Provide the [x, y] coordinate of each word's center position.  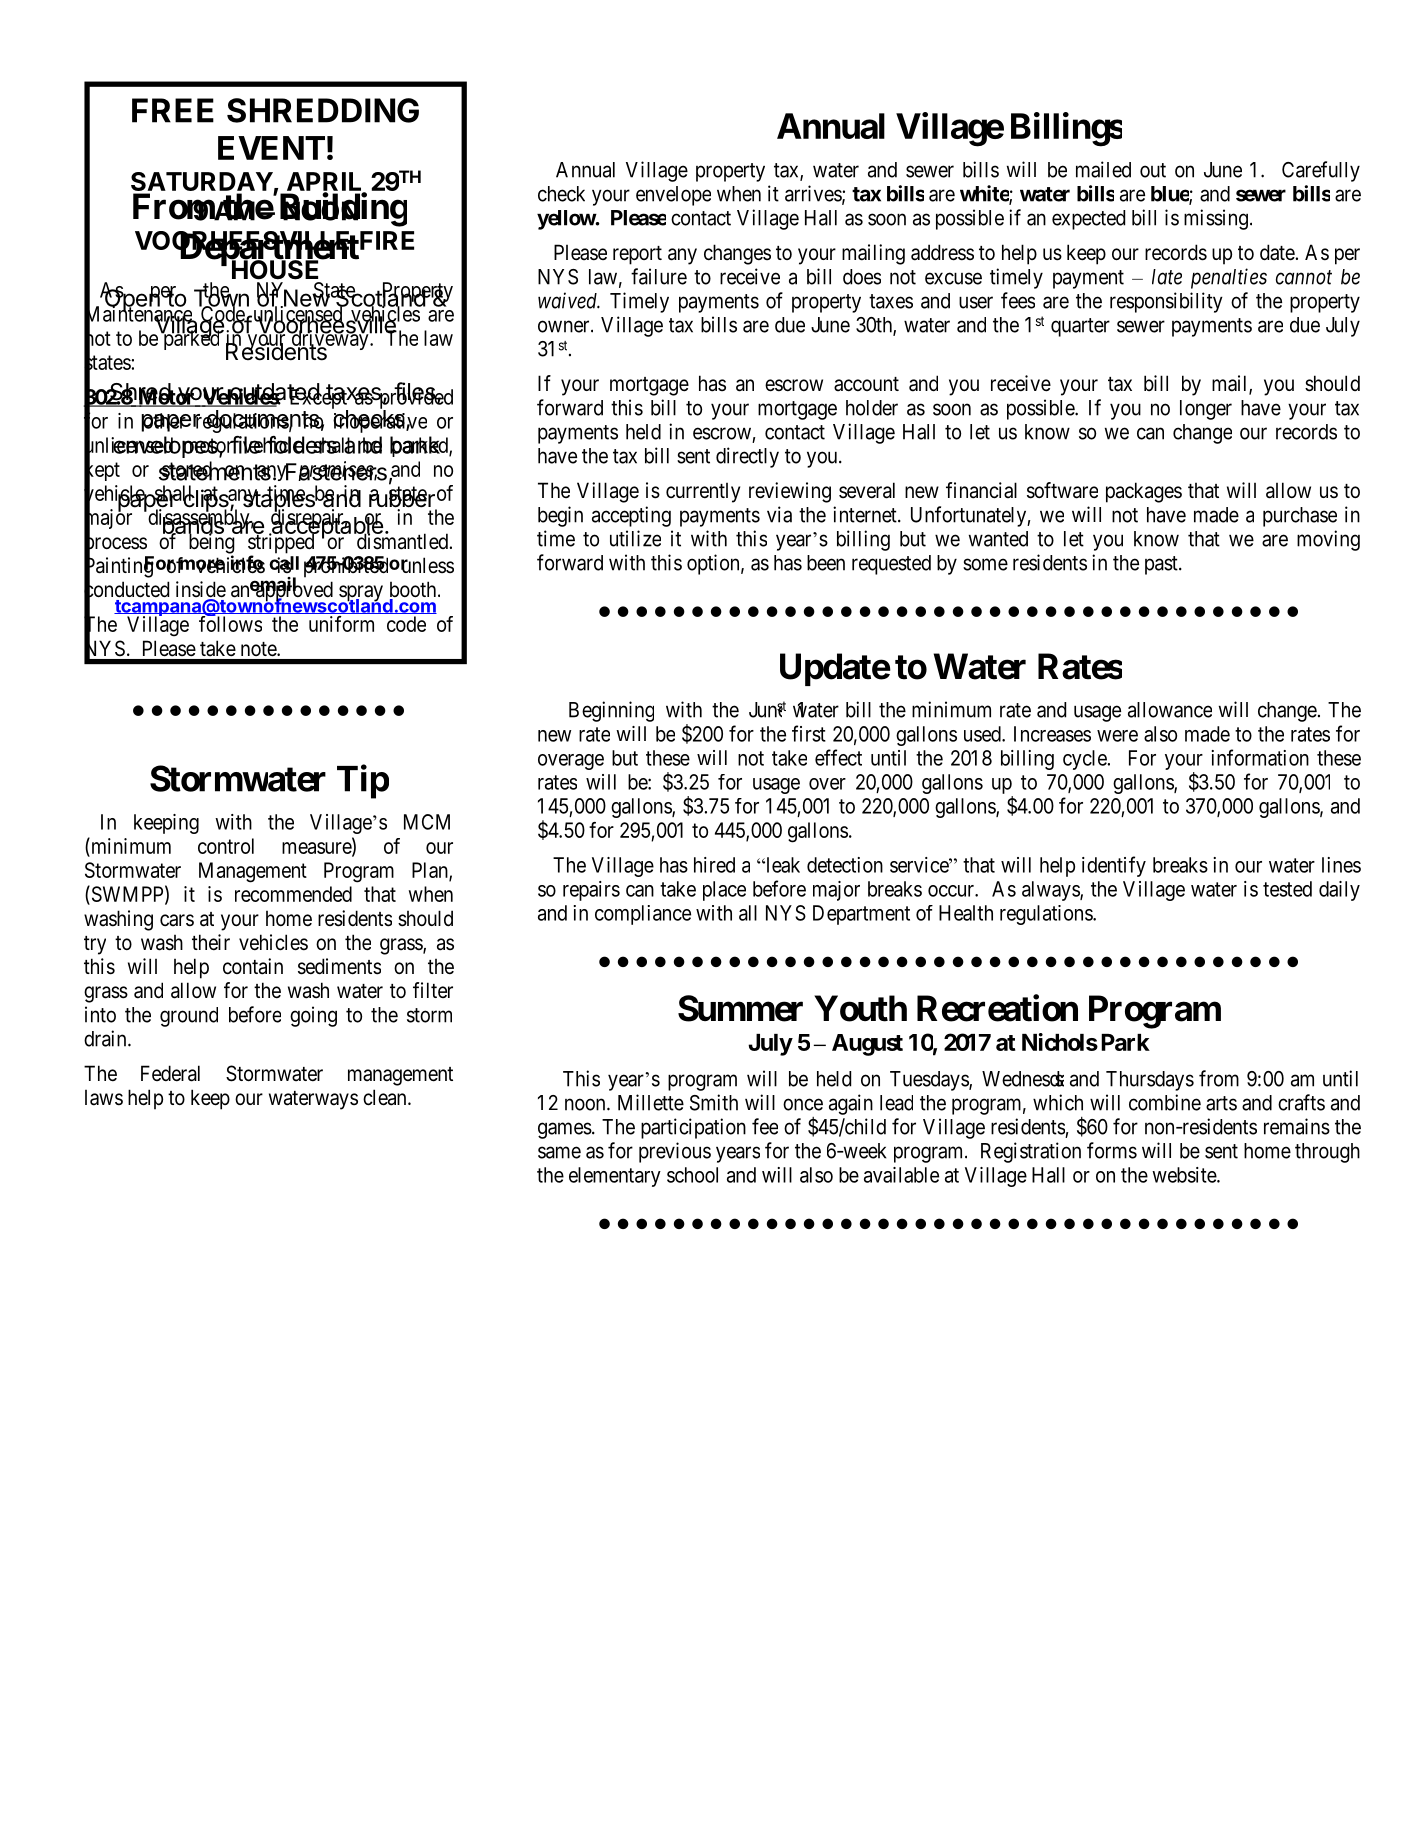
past [1162, 565]
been [826, 563]
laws [104, 1098]
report [637, 255]
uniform [341, 624]
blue [1170, 195]
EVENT [271, 148]
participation [693, 1128]
